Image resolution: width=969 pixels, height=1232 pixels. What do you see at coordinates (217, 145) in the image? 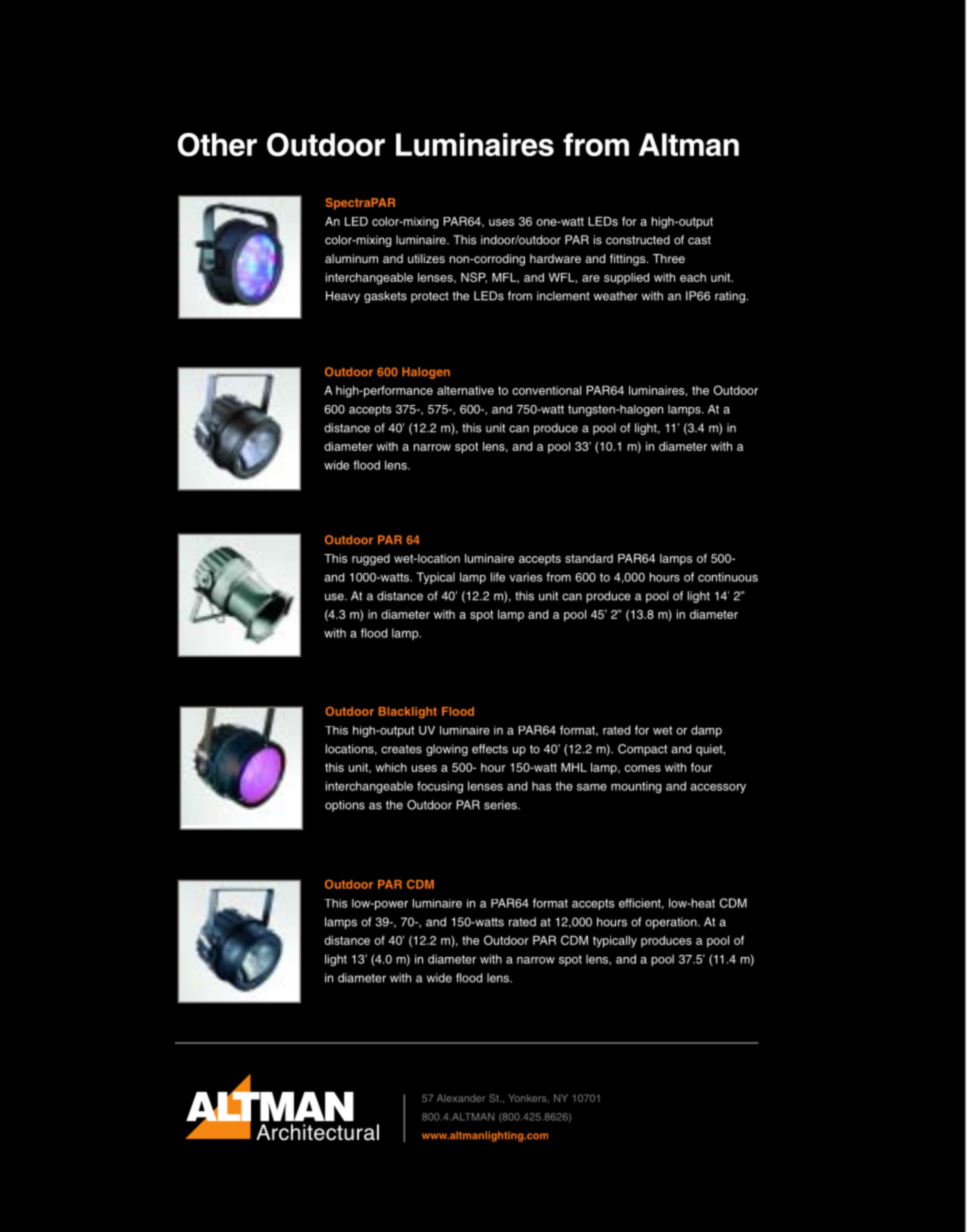
I see `Other` at bounding box center [217, 145].
